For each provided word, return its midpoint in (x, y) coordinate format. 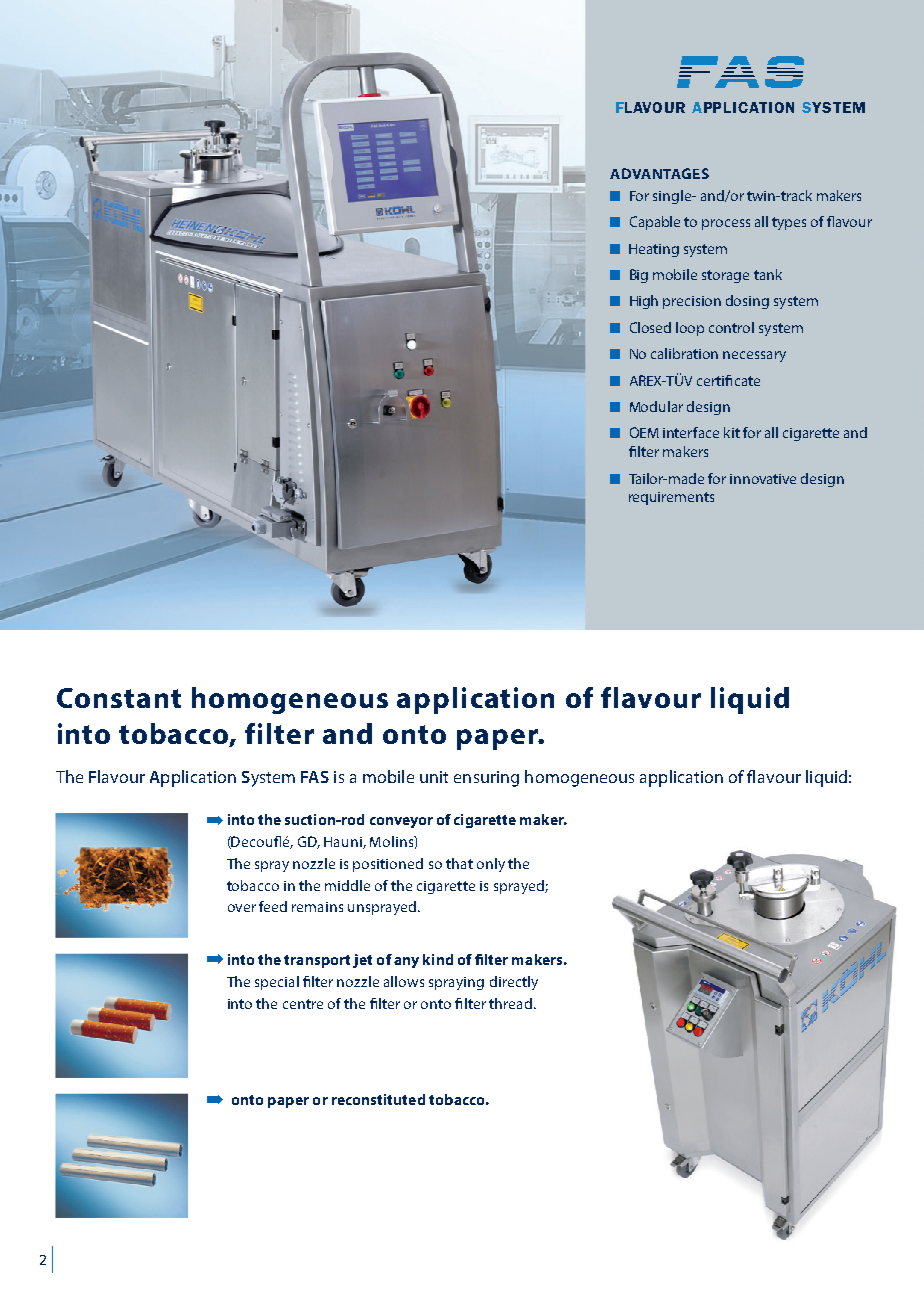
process (726, 224)
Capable (655, 223)
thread (510, 1003)
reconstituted (378, 1099)
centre (303, 1004)
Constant (119, 698)
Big (639, 276)
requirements (671, 498)
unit (434, 777)
